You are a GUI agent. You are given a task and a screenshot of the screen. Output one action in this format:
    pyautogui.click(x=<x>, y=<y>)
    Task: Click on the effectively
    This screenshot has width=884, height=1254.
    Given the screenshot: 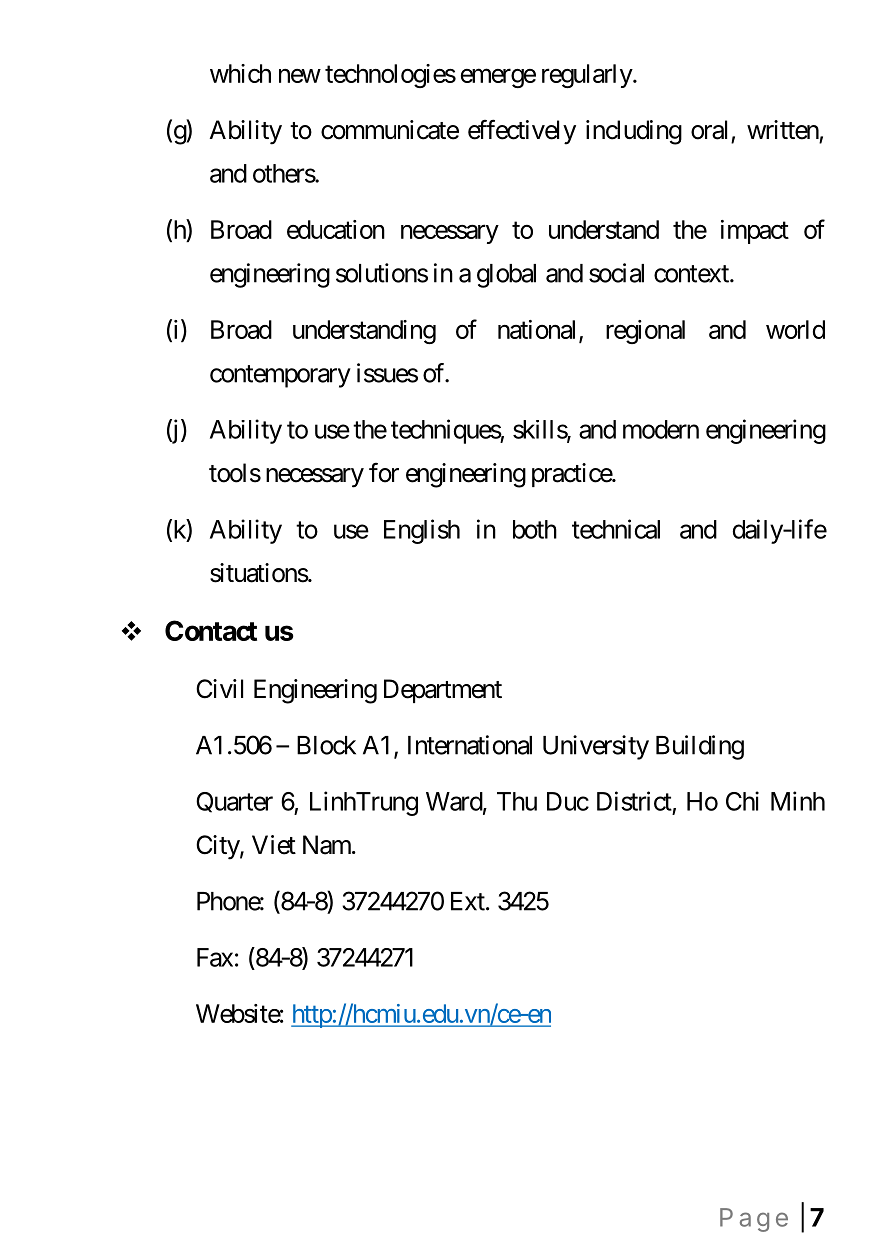 What is the action you would take?
    pyautogui.click(x=522, y=132)
